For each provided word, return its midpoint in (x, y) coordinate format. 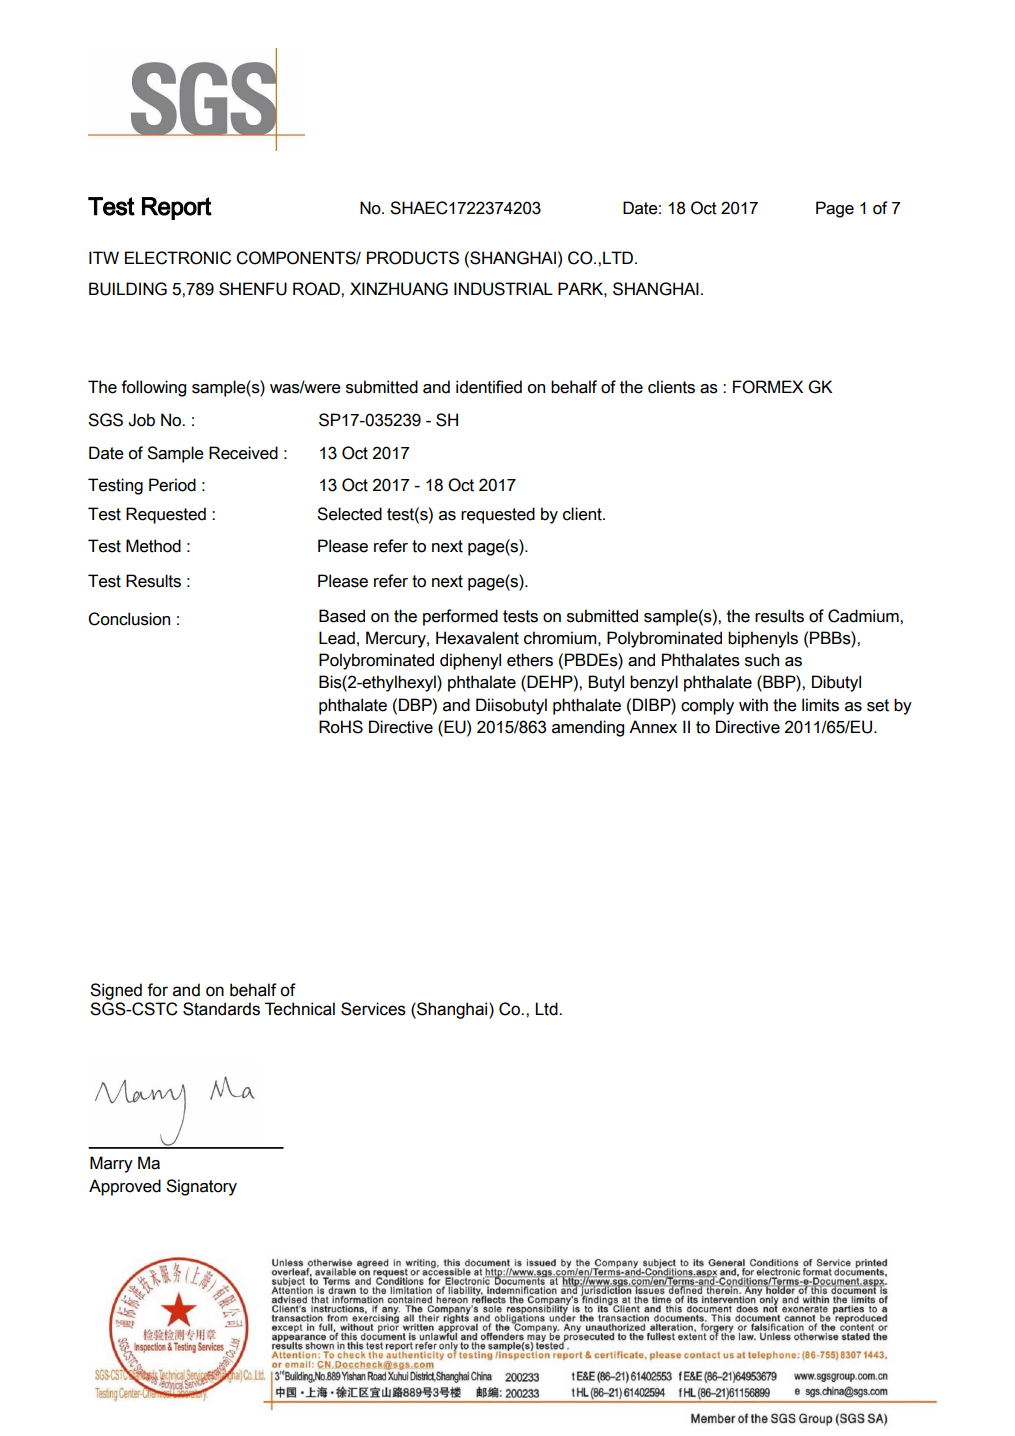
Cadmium (864, 616)
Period (172, 485)
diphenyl (470, 661)
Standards (221, 1009)
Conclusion (129, 619)
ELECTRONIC (178, 258)
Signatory (201, 1187)
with (753, 705)
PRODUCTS (413, 258)
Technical (300, 1009)
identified (489, 387)
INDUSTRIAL (503, 289)
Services (373, 1009)
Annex (653, 727)
